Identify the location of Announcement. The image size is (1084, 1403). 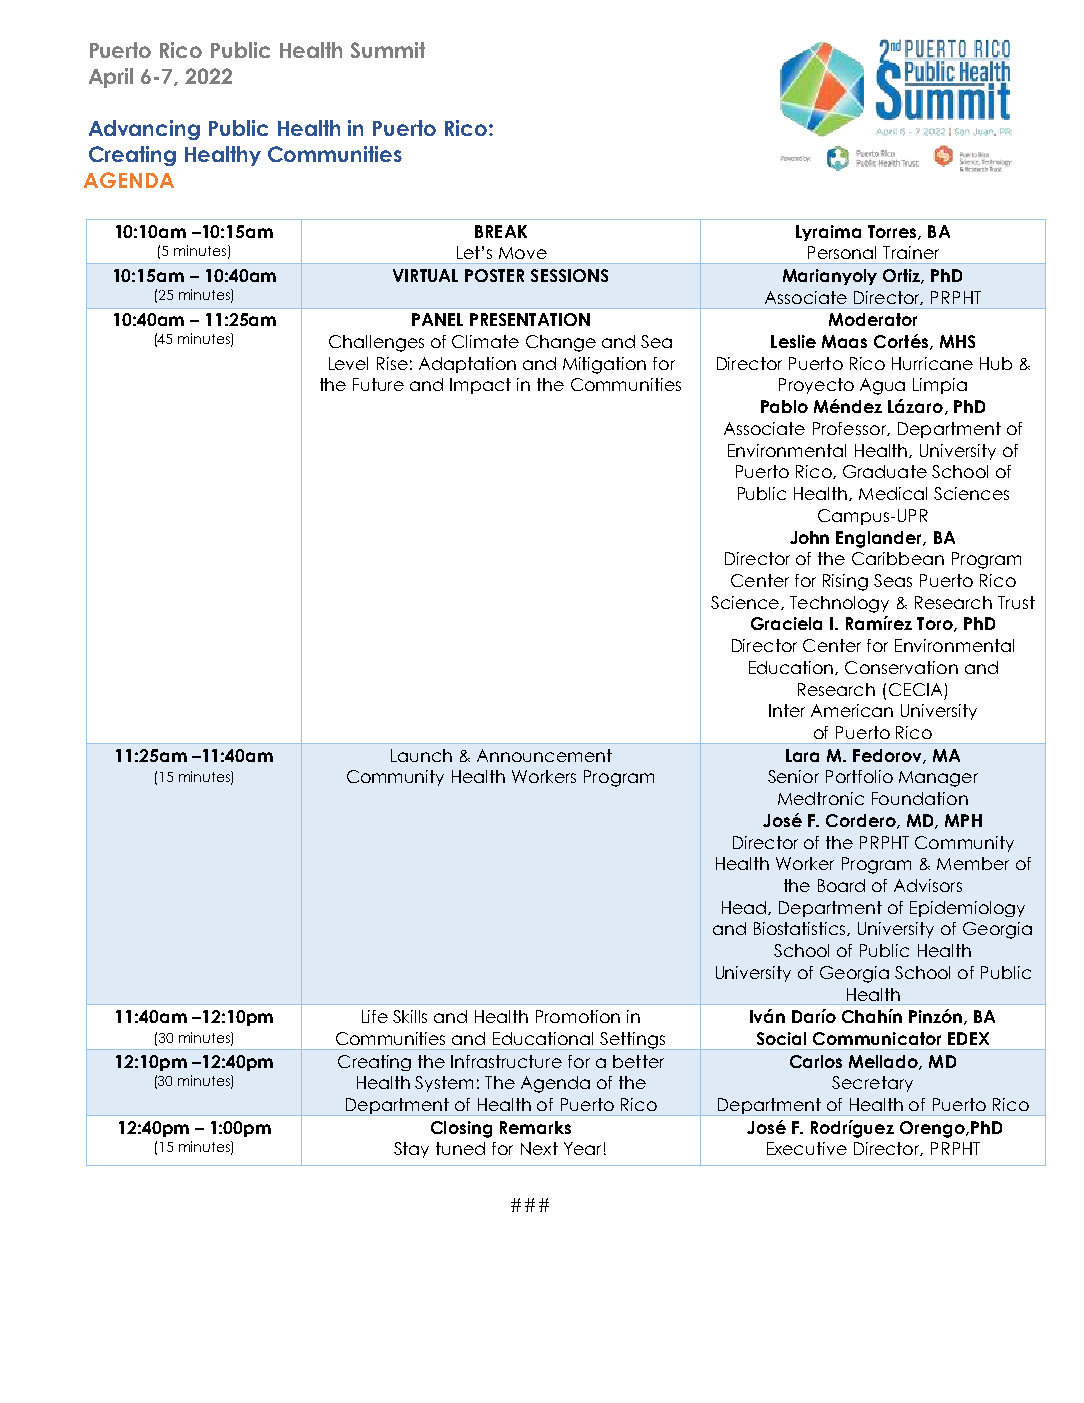
(544, 755).
